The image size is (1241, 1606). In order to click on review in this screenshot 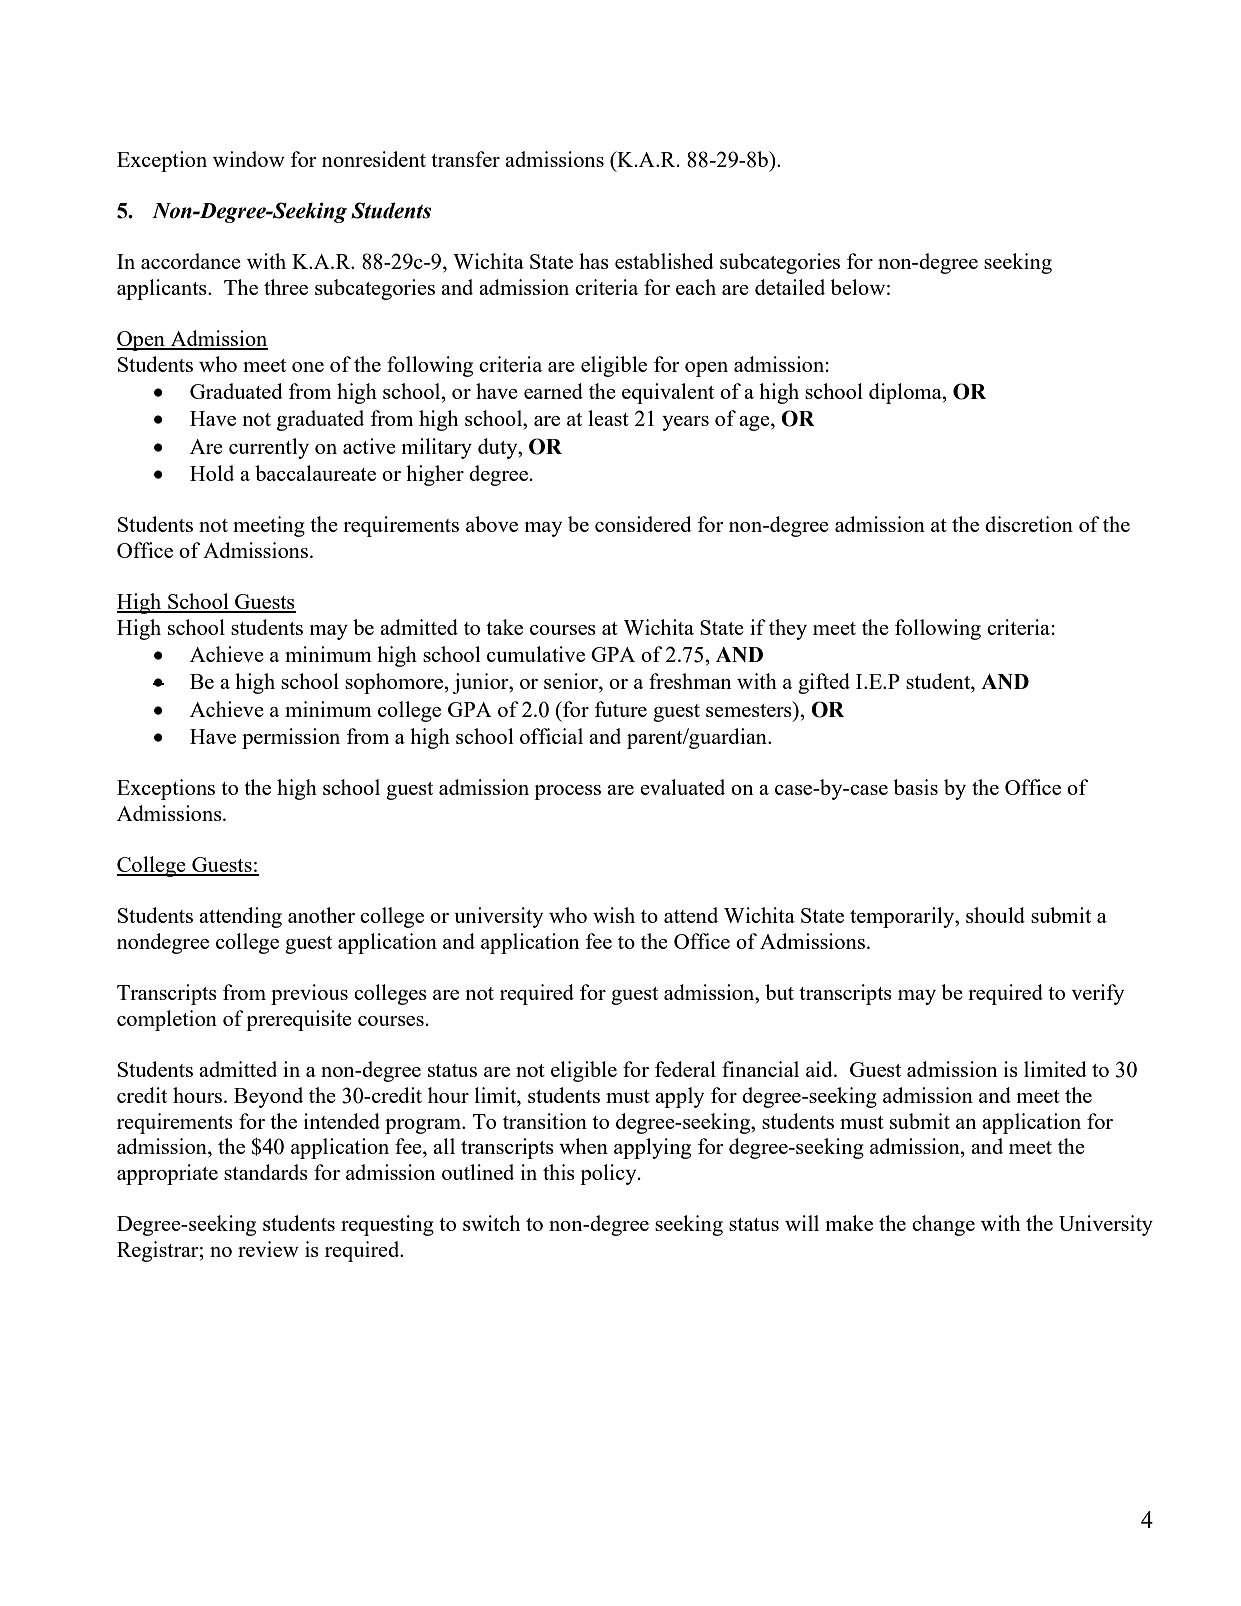, I will do `click(268, 1249)`.
